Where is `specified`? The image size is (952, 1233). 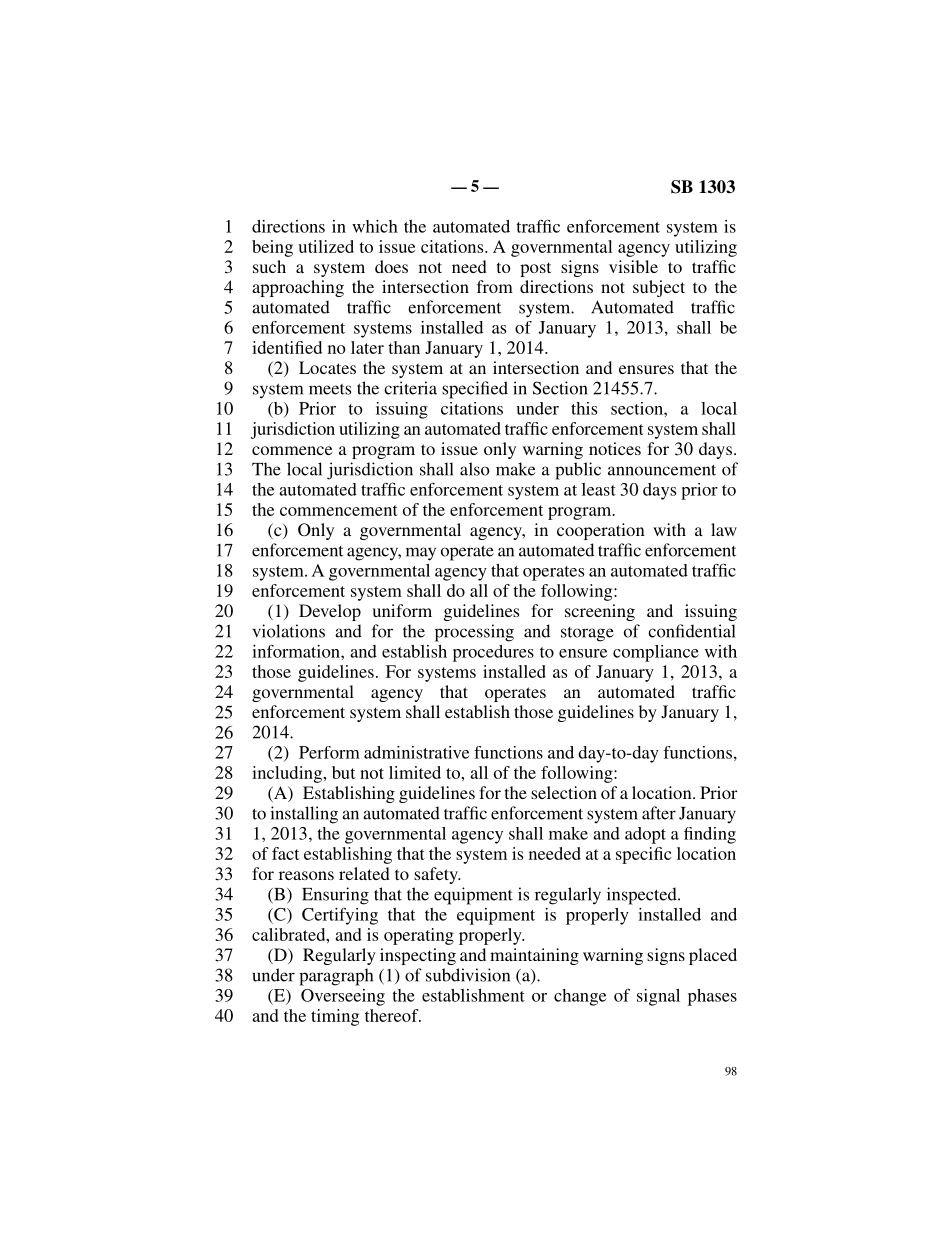
specified is located at coordinates (475, 390).
